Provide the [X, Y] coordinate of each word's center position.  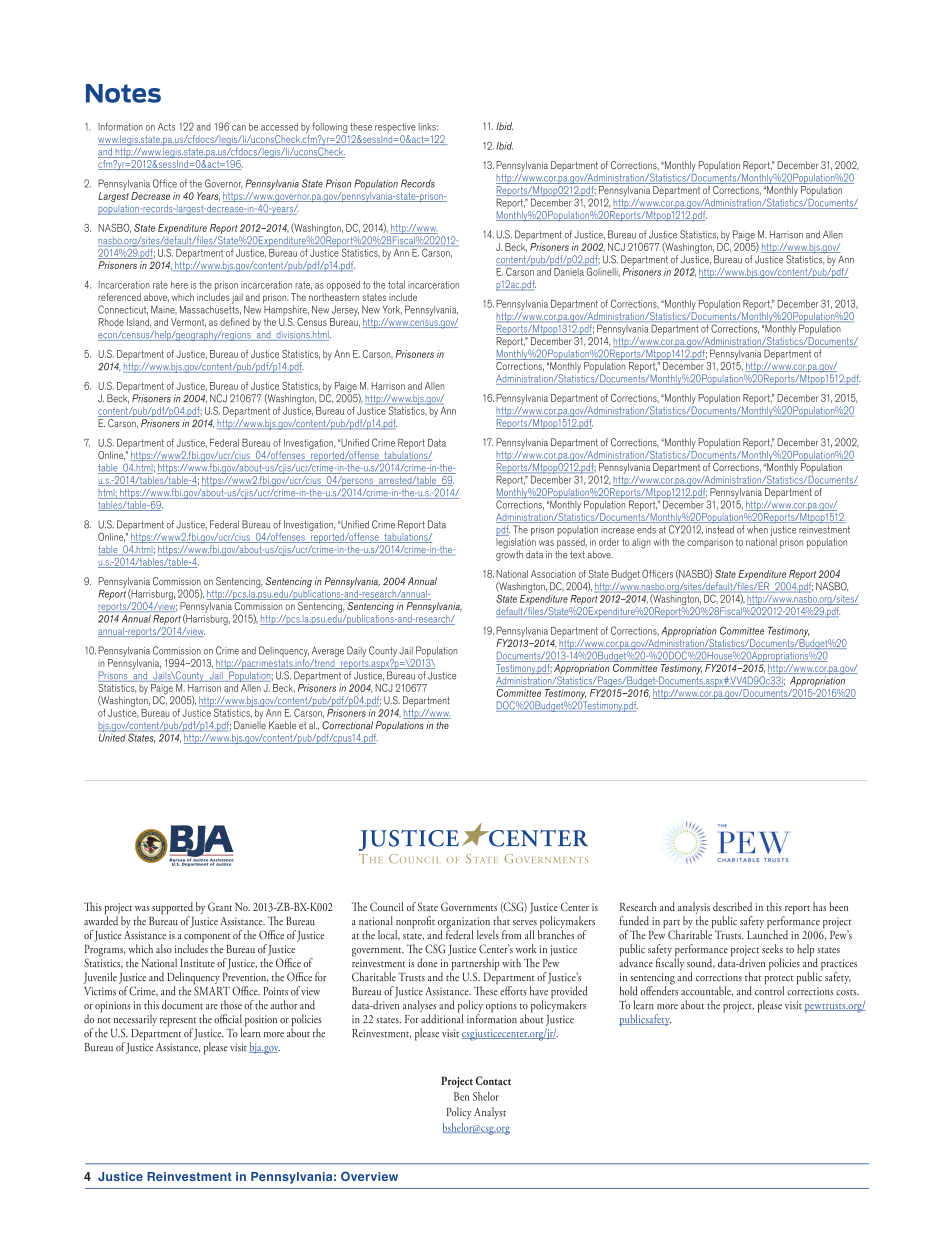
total [396, 285]
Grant [220, 906]
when [757, 530]
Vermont [188, 322]
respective [395, 129]
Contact [493, 1080]
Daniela [569, 270]
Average [328, 651]
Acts [166, 127]
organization [464, 924]
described [732, 906]
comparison [710, 544]
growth [509, 554]
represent [178, 1023]
